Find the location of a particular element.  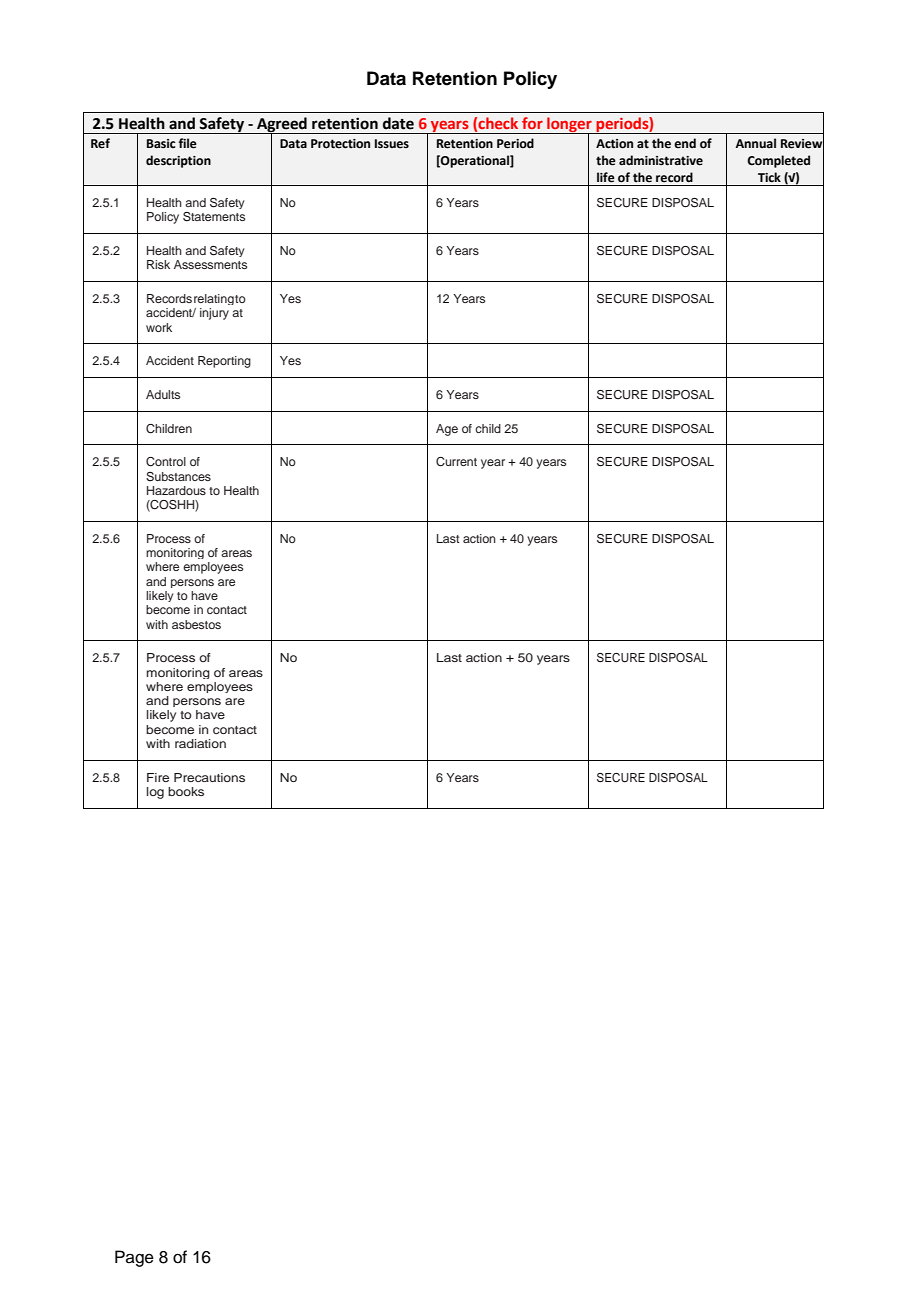

books is located at coordinates (186, 791).
